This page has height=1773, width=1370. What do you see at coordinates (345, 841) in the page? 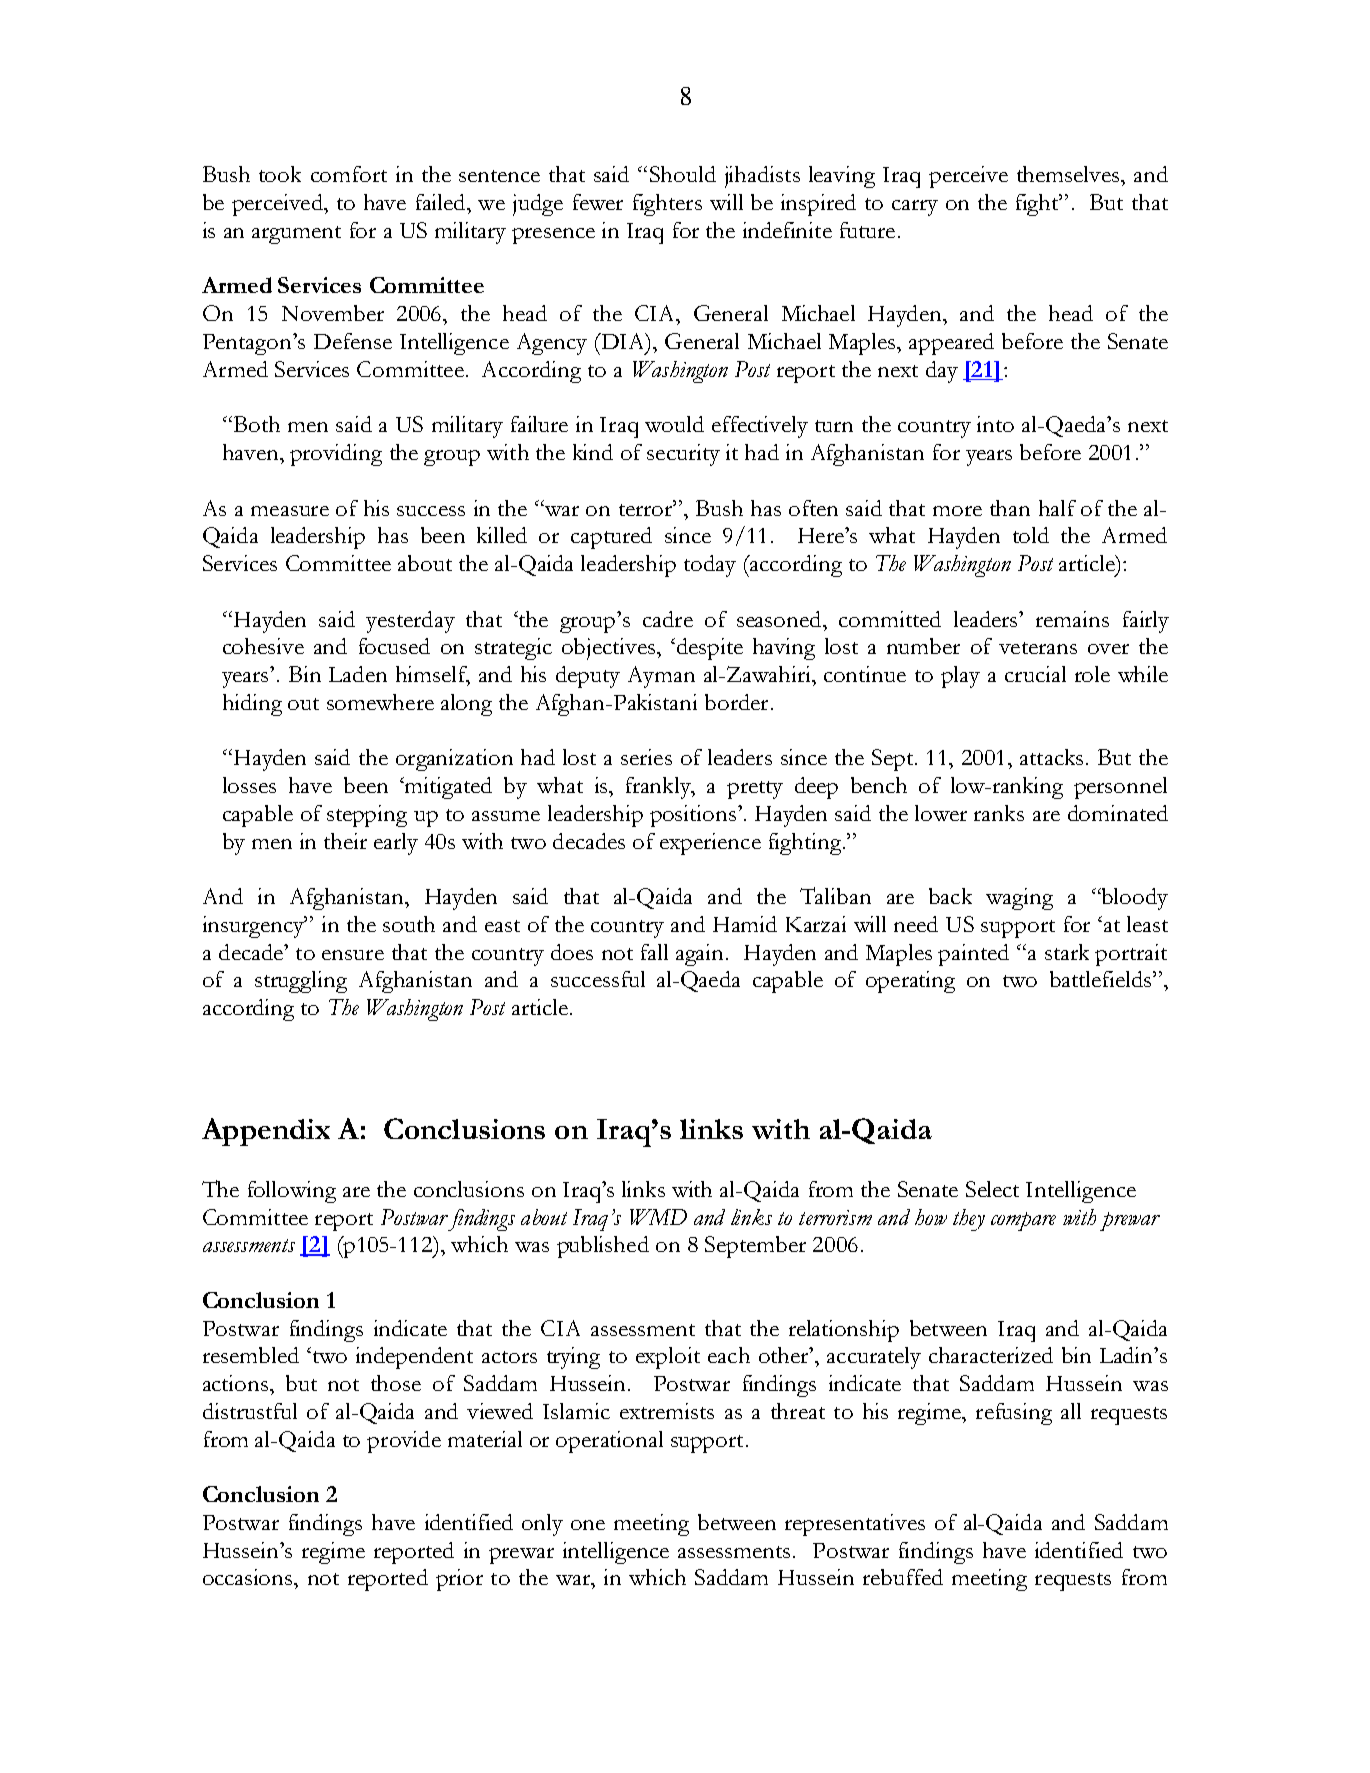
I see `their` at bounding box center [345, 841].
